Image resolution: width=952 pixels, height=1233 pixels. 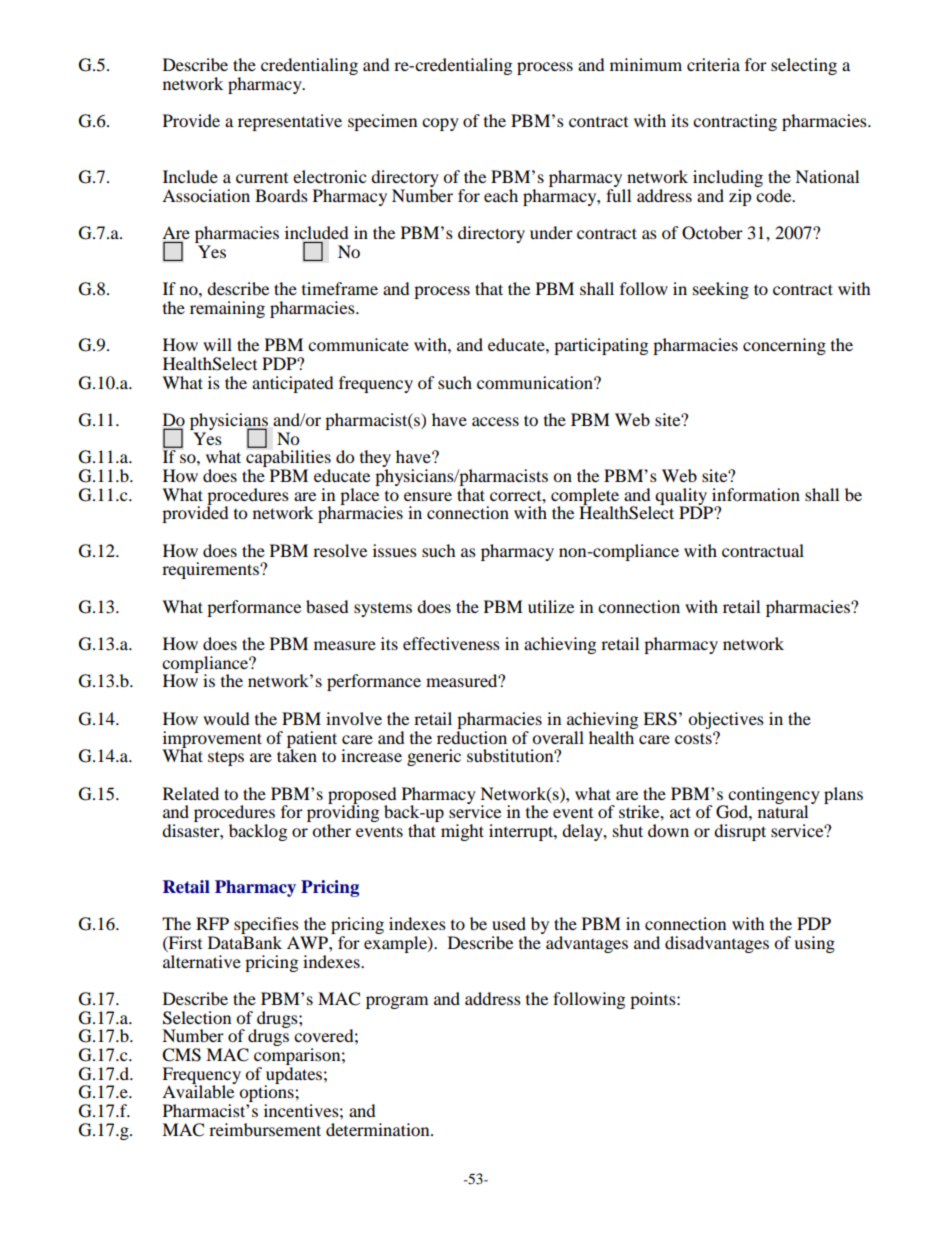 What do you see at coordinates (462, 832) in the image?
I see `might` at bounding box center [462, 832].
